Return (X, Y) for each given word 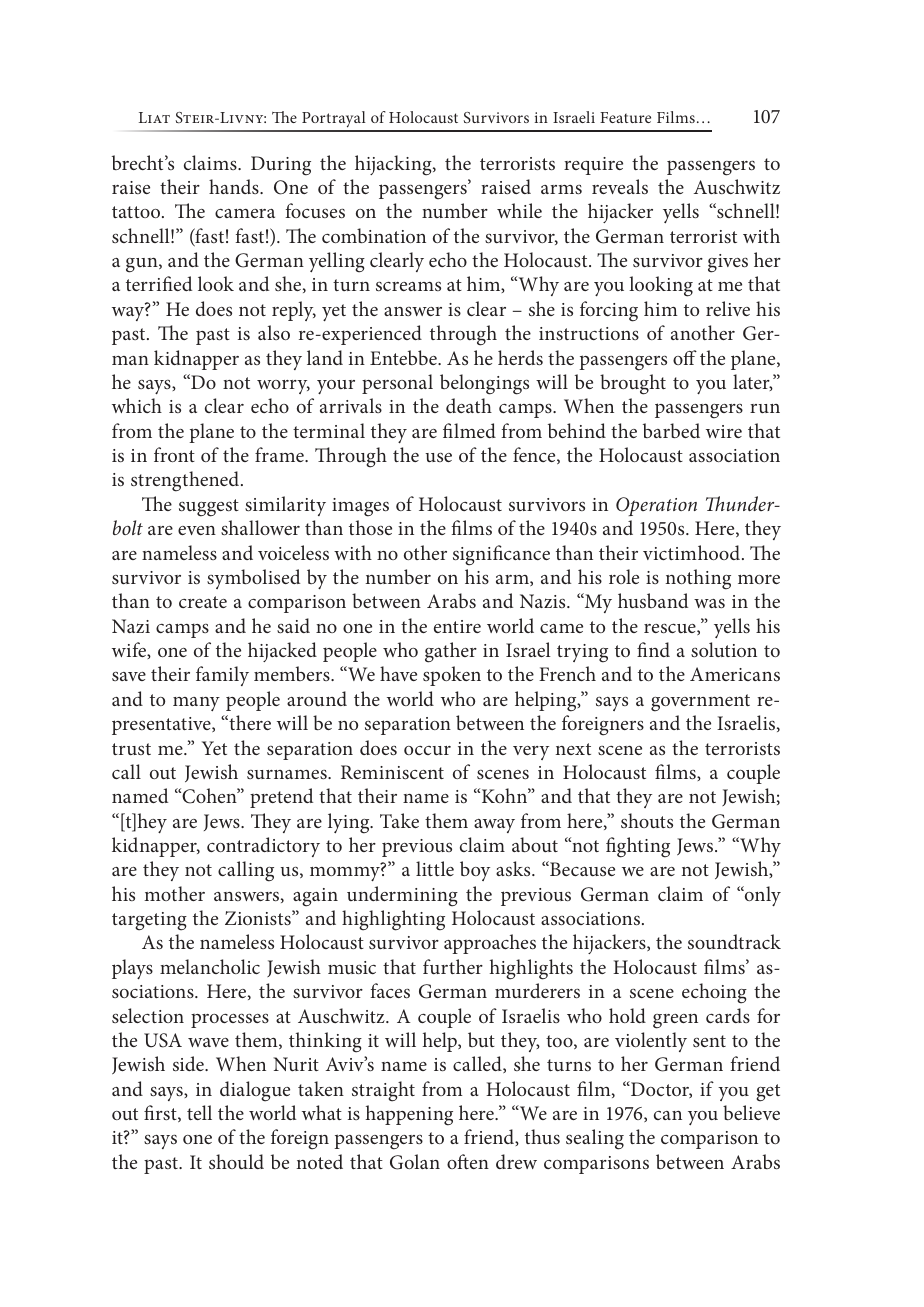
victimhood (693, 552)
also (274, 332)
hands (235, 186)
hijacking (394, 165)
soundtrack (734, 941)
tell (199, 1112)
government (700, 703)
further (453, 966)
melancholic (210, 966)
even (197, 530)
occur (427, 750)
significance (501, 555)
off (685, 357)
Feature (625, 117)
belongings (484, 384)
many (196, 704)
